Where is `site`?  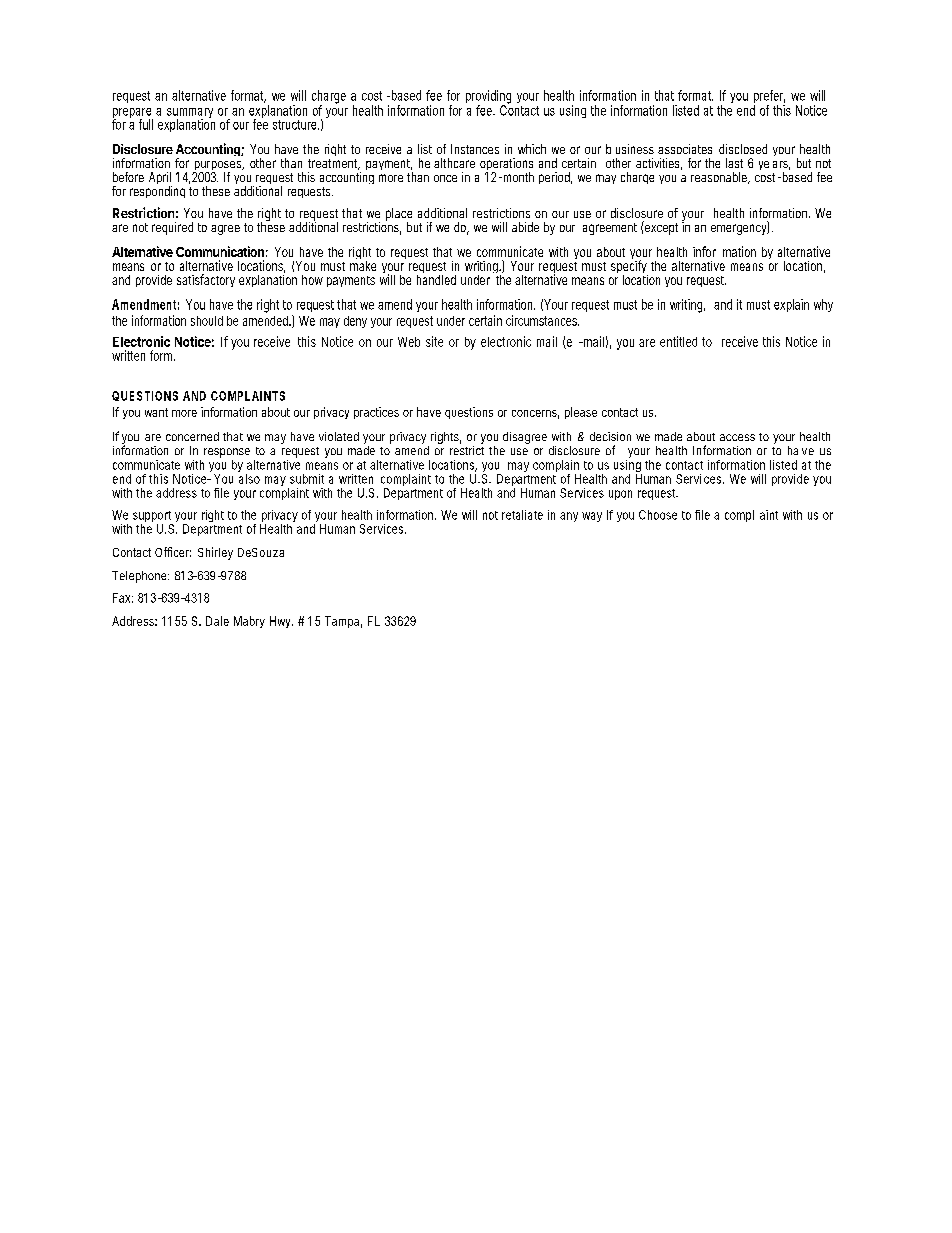
site is located at coordinates (434, 341).
